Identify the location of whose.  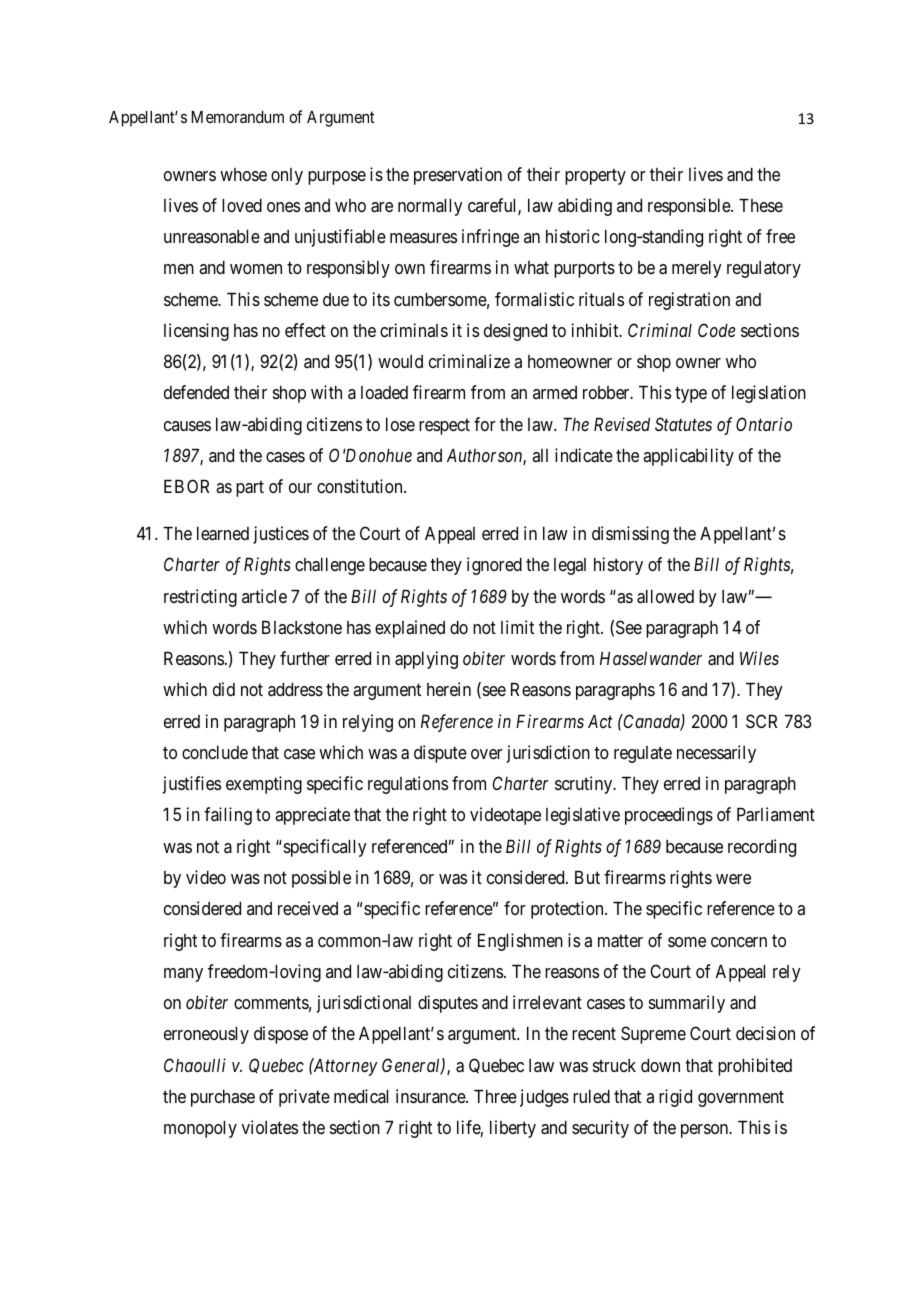
(243, 174).
